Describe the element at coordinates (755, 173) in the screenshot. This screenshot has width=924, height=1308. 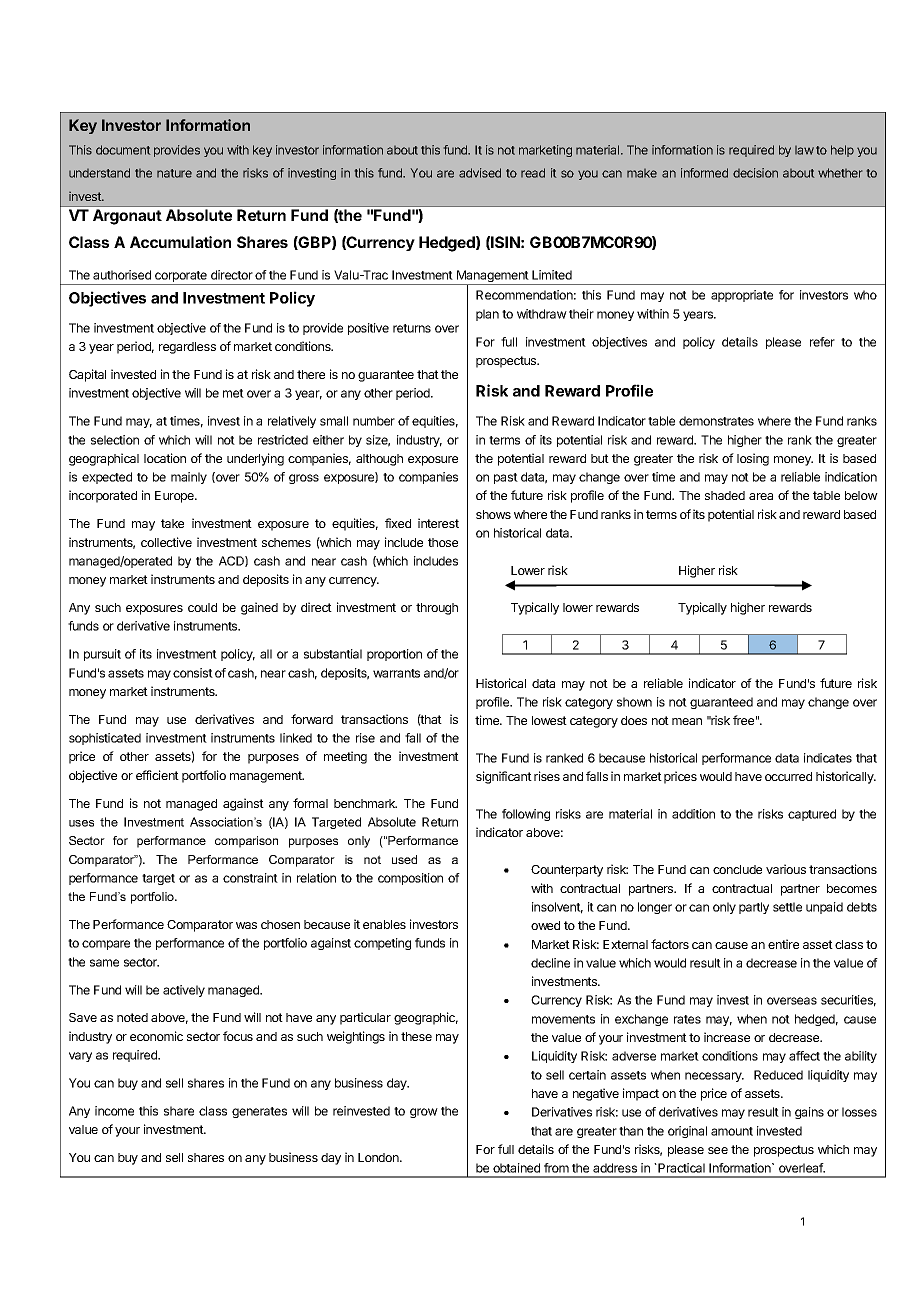
I see `decision` at that location.
